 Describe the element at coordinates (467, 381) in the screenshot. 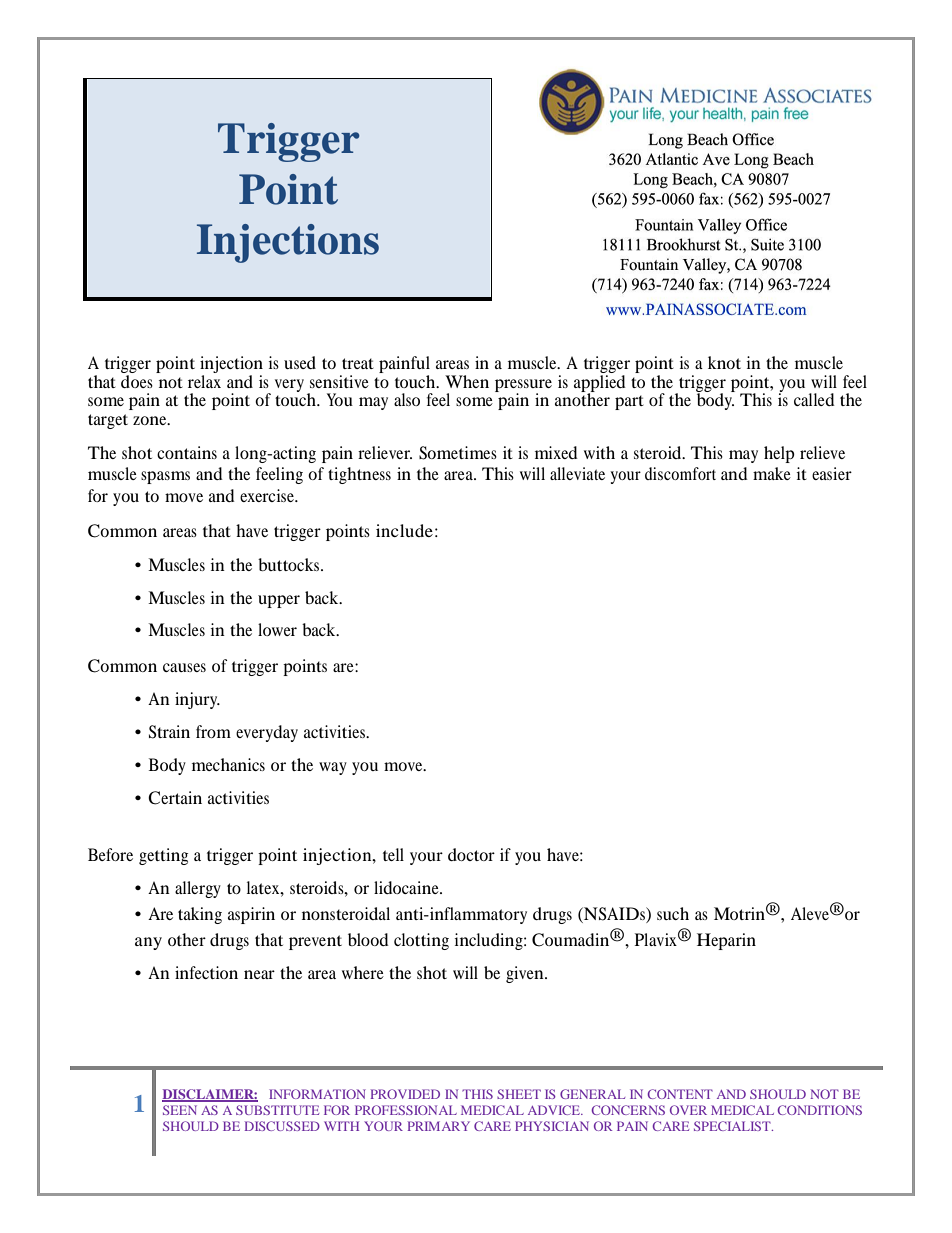

I see `When` at that location.
